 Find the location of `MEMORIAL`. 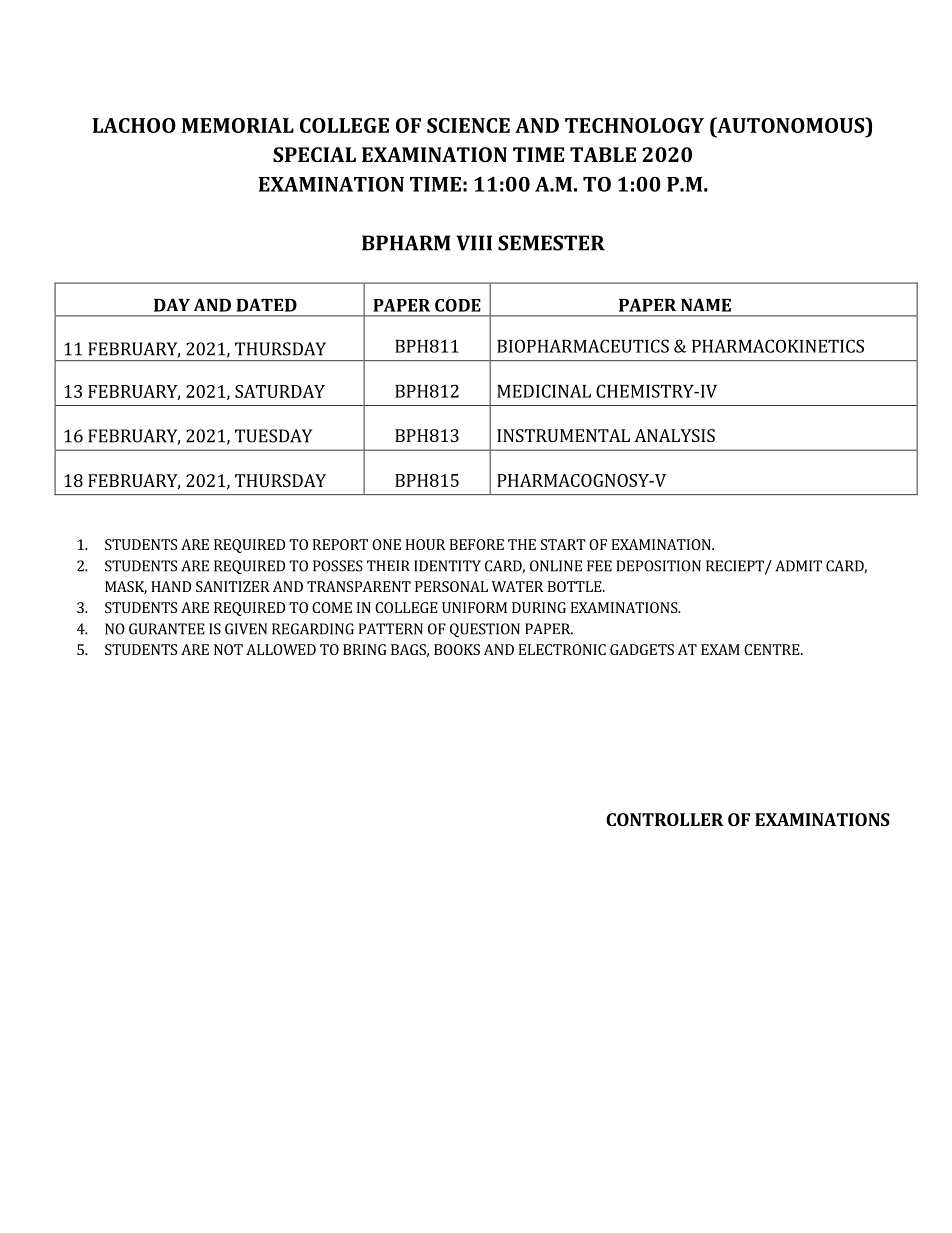

MEMORIAL is located at coordinates (238, 125).
